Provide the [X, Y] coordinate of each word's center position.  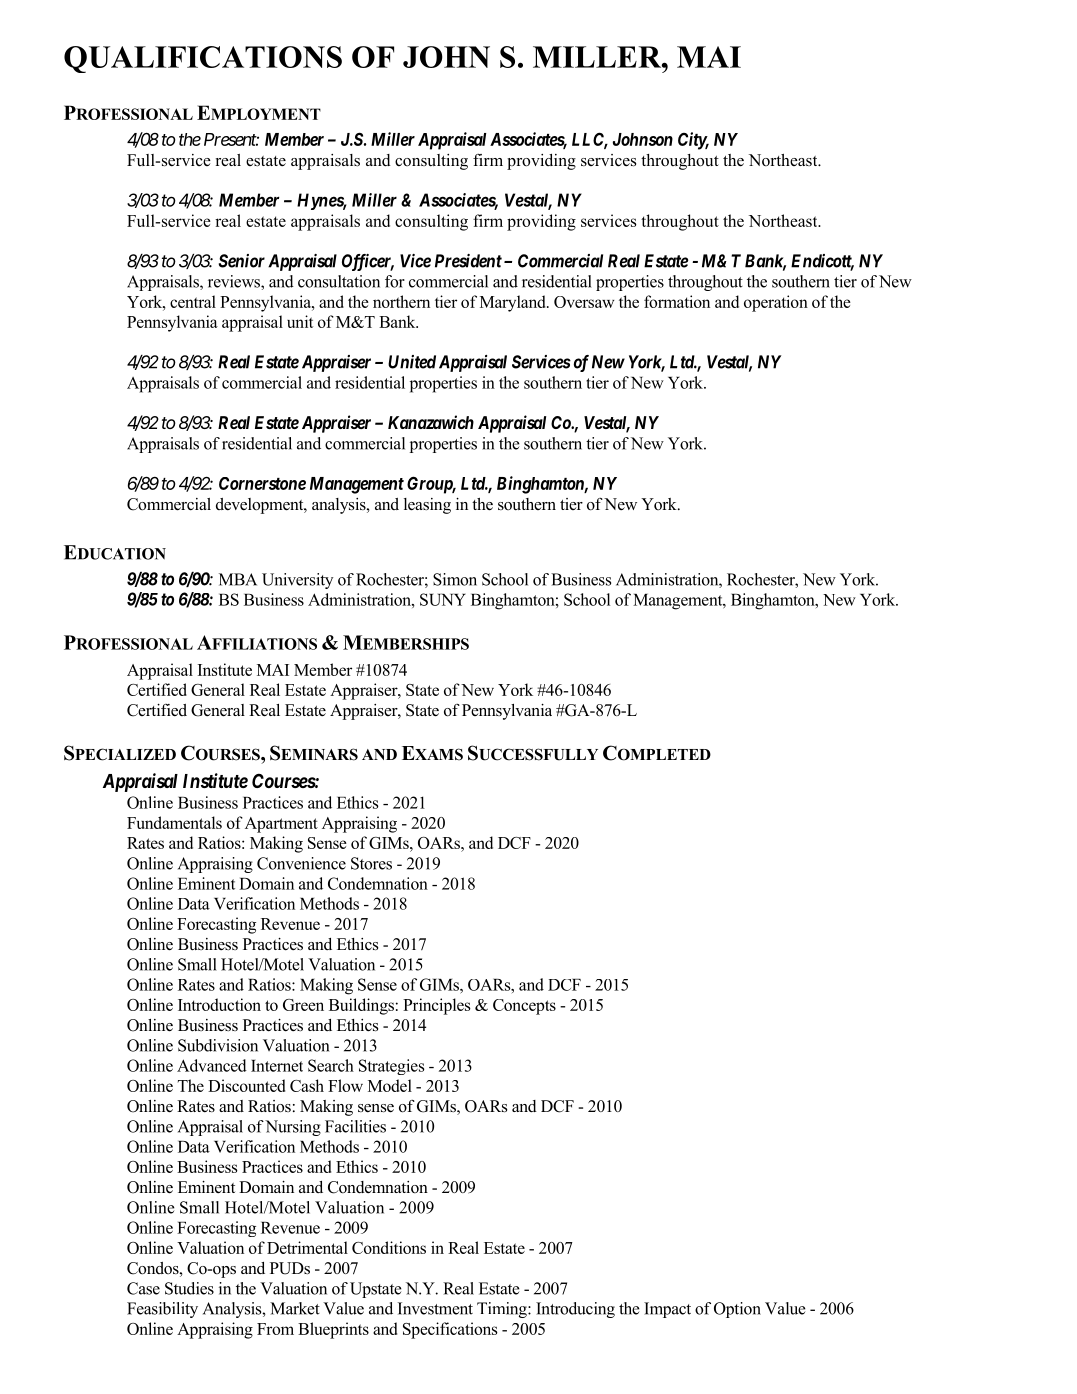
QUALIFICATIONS [203, 59]
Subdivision [218, 1045]
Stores [371, 863]
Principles [437, 1006]
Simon [455, 579]
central [193, 301]
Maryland [514, 303]
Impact [667, 1310]
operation [776, 303]
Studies [189, 1288]
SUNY [443, 599]
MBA [238, 579]
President [468, 261]
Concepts [524, 1007]
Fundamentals [174, 822]
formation [677, 301]
